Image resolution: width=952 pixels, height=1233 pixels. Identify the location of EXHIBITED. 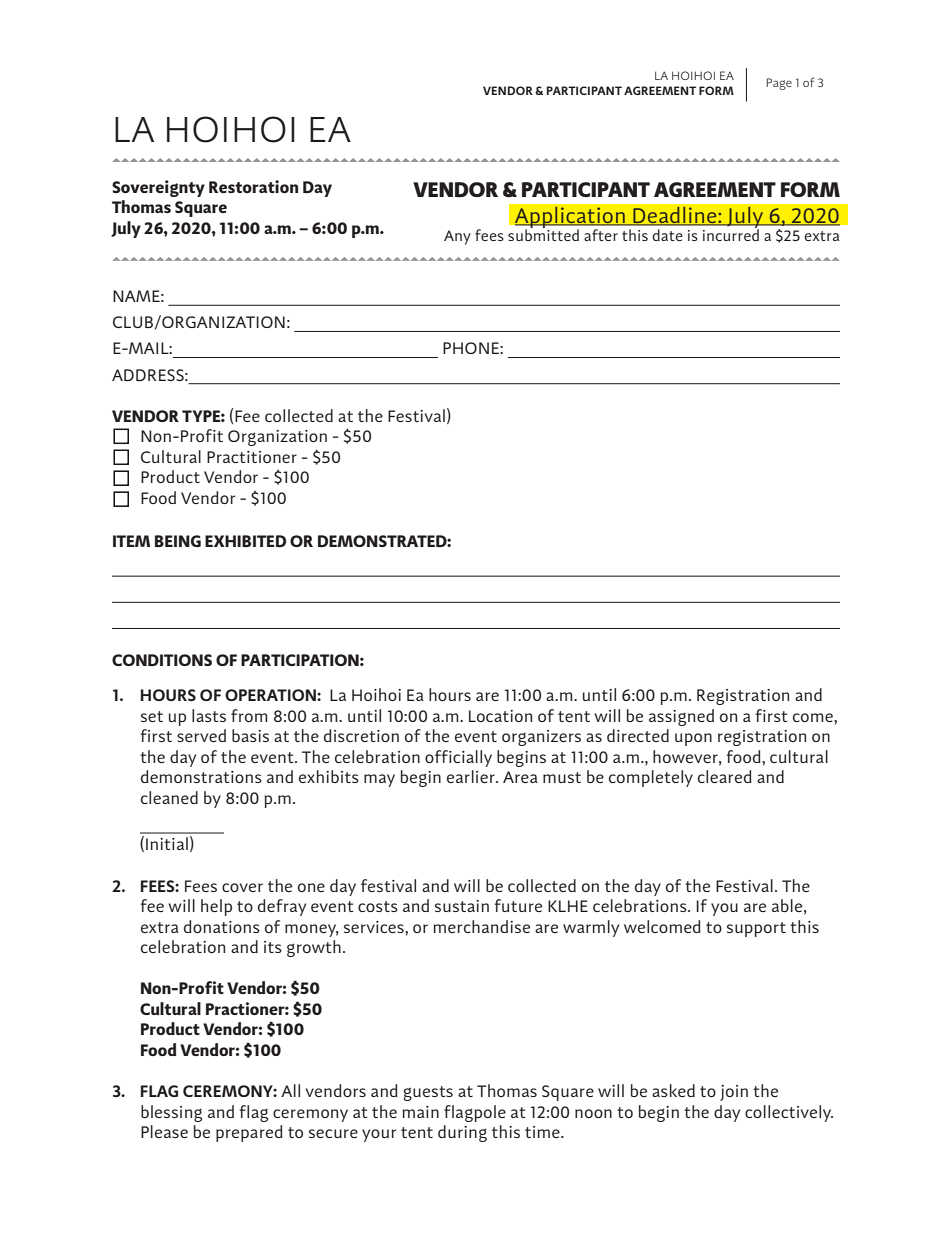
(245, 541).
